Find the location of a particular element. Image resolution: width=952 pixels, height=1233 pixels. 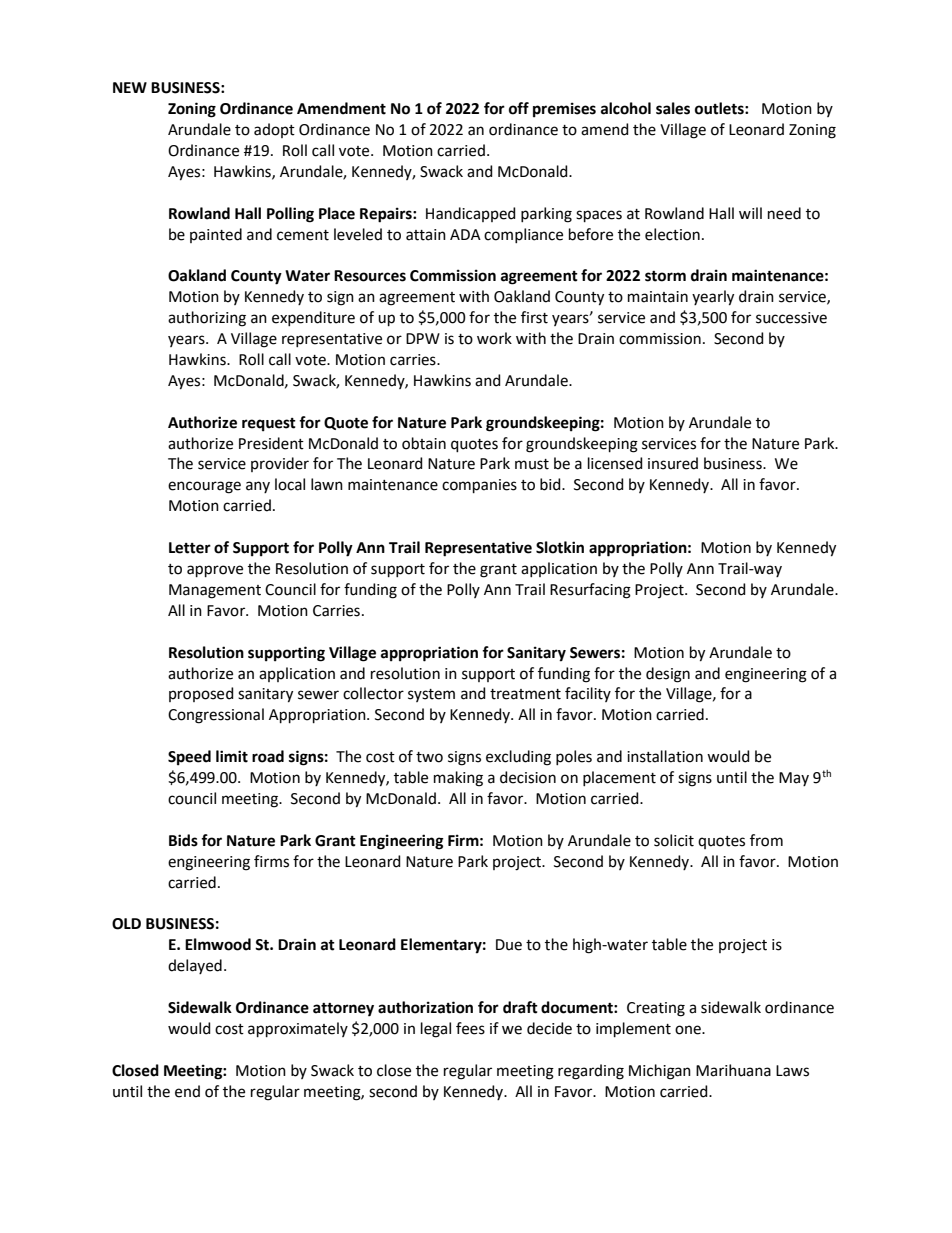

off is located at coordinates (519, 108).
